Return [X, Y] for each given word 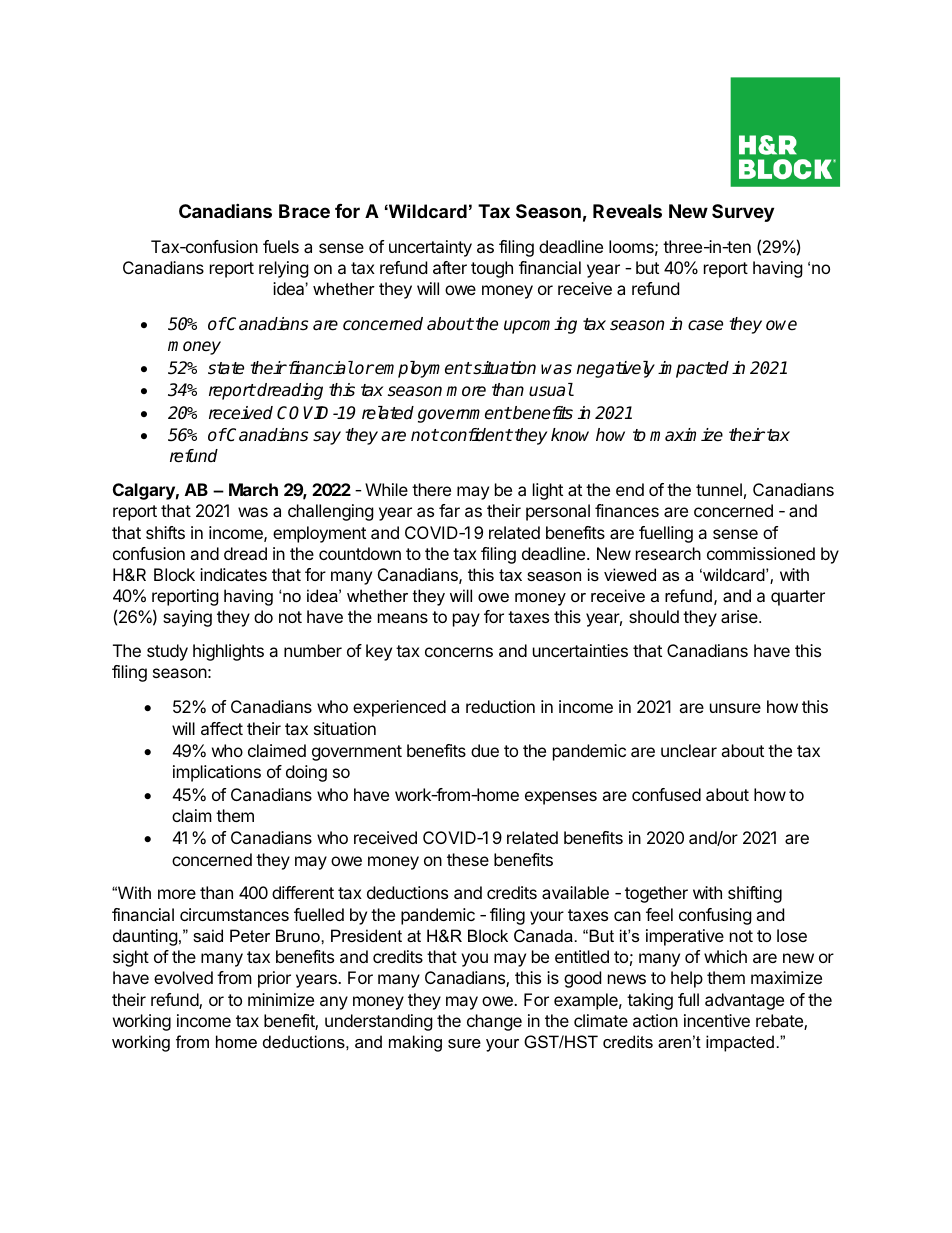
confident [475, 435]
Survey [743, 213]
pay [466, 620]
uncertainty [430, 248]
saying [187, 618]
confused [666, 794]
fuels [281, 246]
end [630, 489]
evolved [183, 977]
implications [217, 773]
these [468, 859]
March [253, 489]
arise [740, 616]
